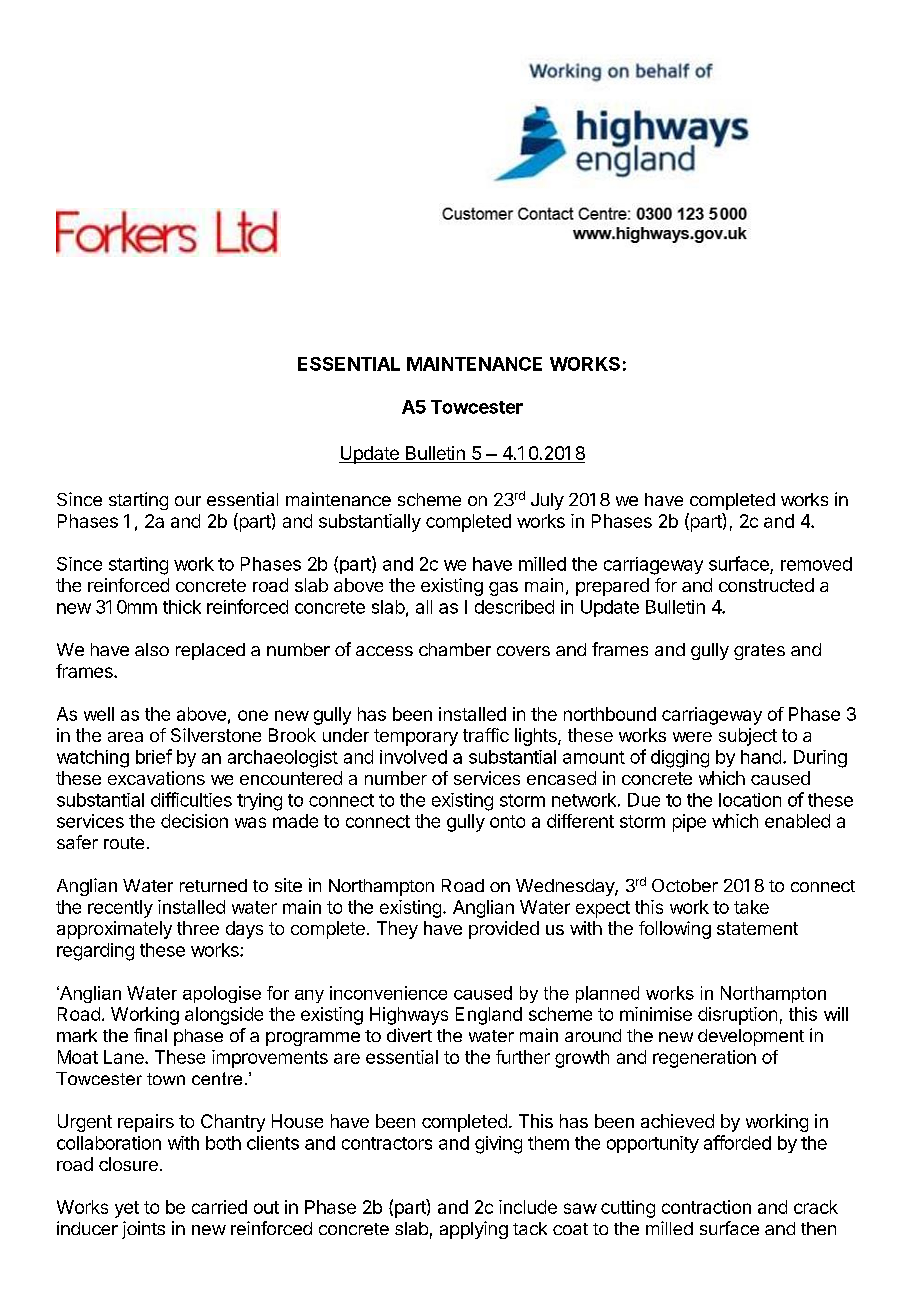 The height and width of the page is (1308, 924). Describe the element at coordinates (816, 564) in the page. I see `removed` at that location.
